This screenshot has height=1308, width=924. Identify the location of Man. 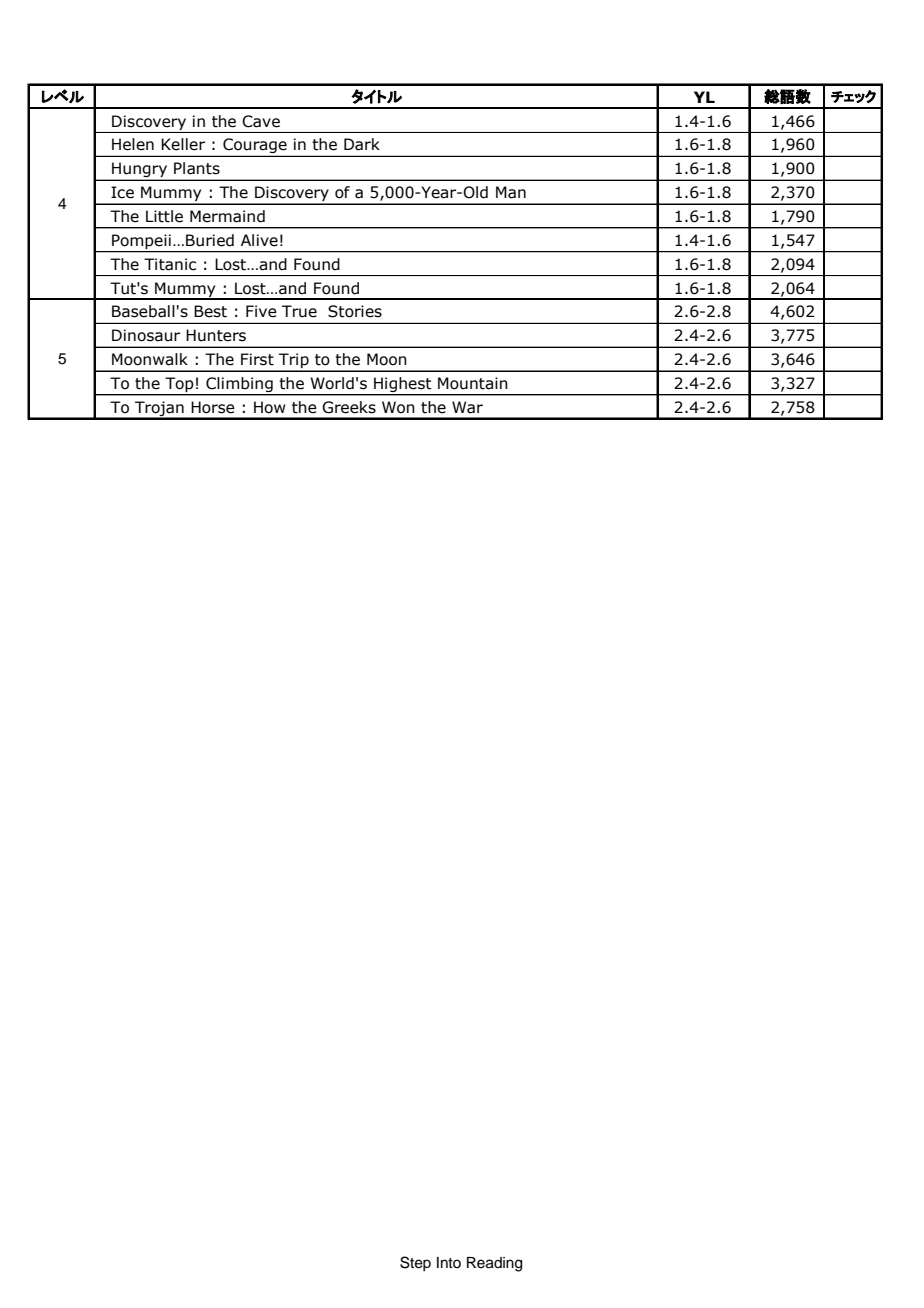
(511, 192).
